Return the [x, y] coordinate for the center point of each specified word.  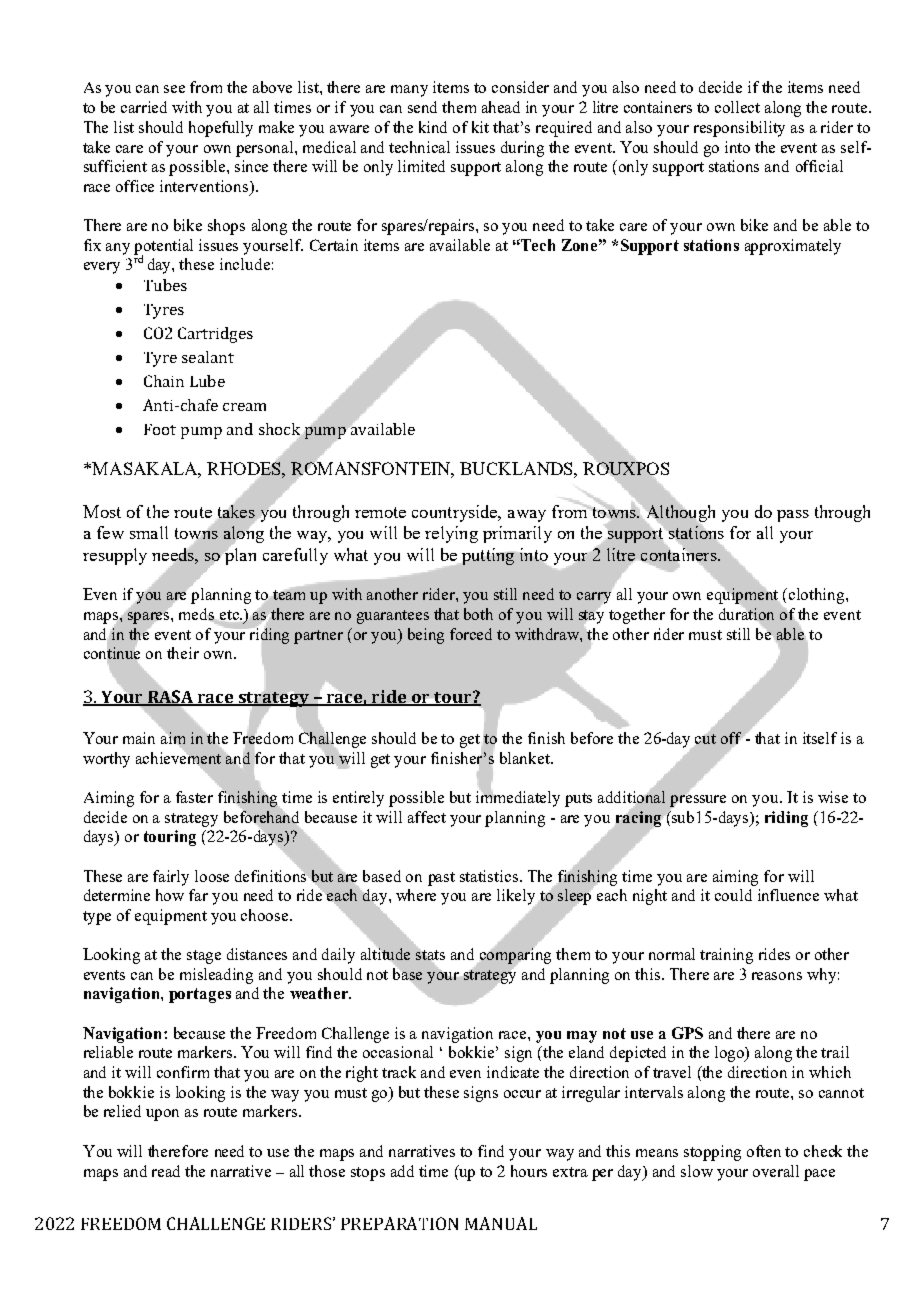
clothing [818, 596]
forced [471, 634]
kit [480, 127]
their [183, 653]
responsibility [739, 129]
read [166, 1171]
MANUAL [501, 1223]
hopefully [221, 129]
